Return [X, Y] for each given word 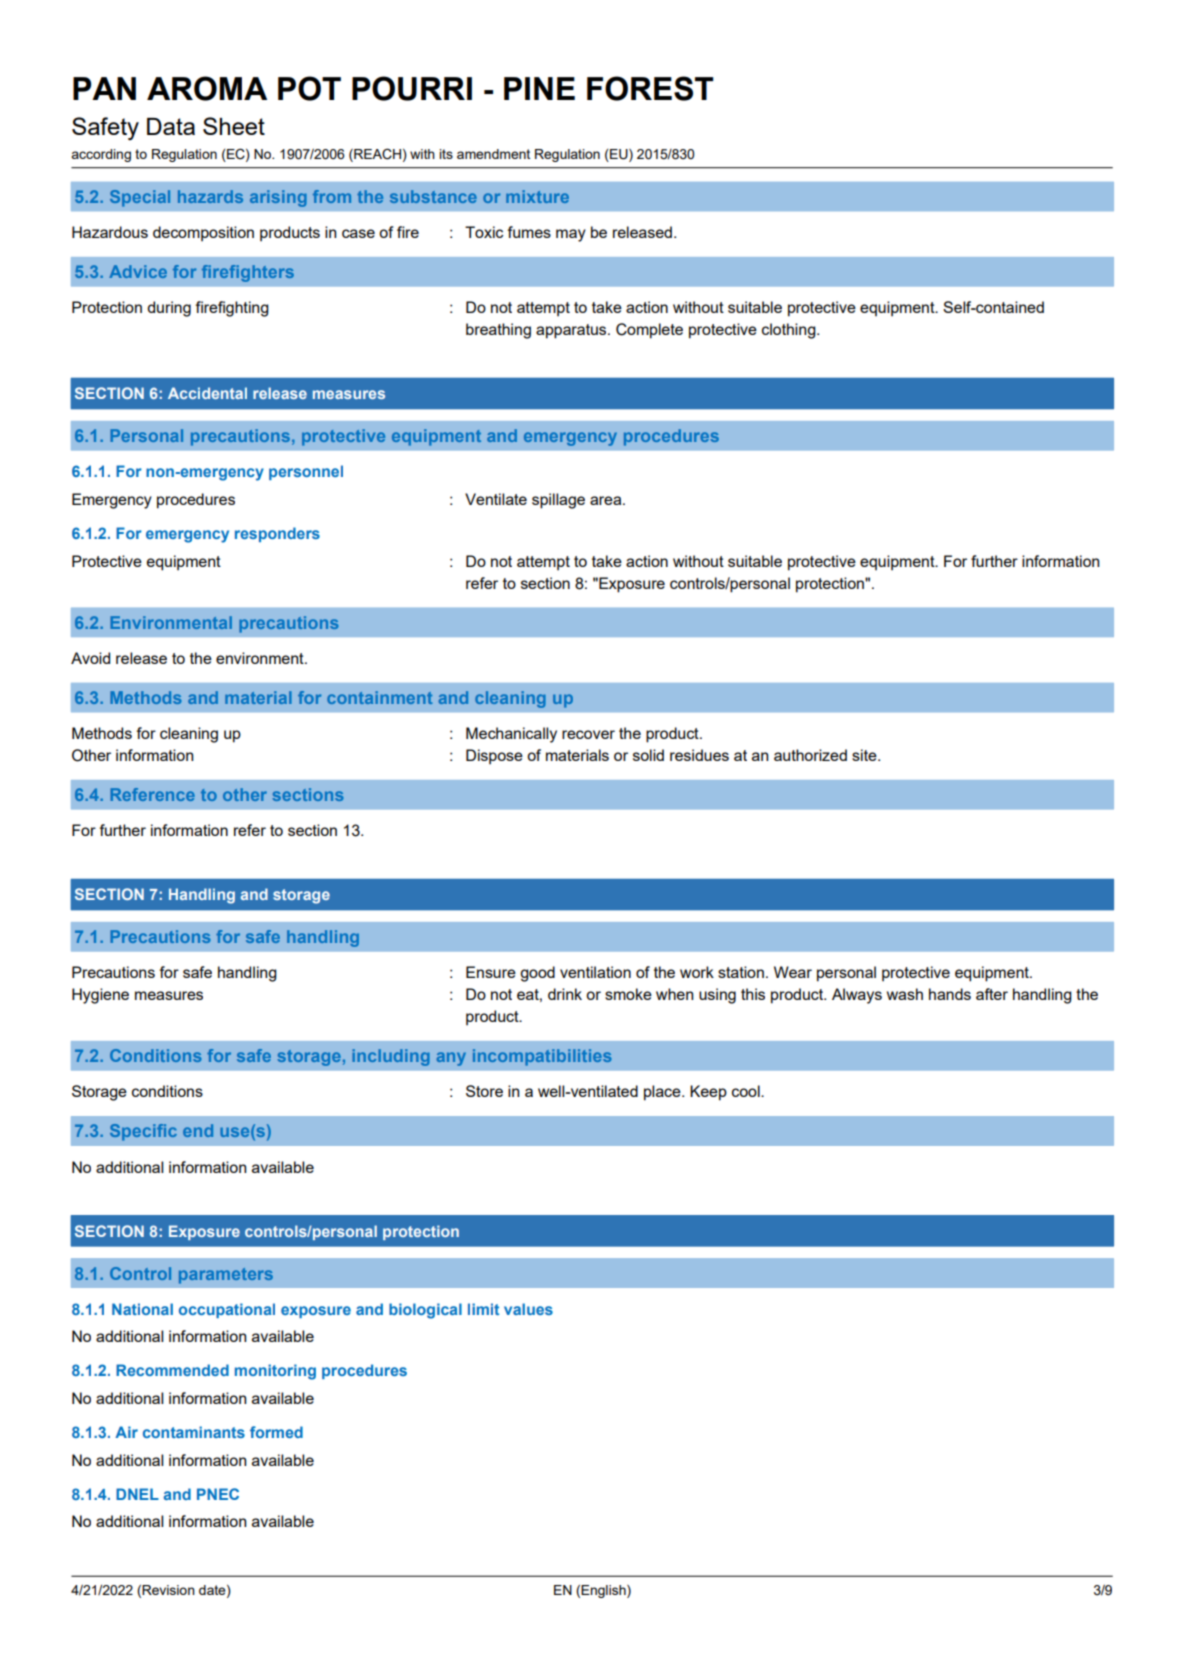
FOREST [650, 88]
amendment [493, 154]
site [865, 755]
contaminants [194, 1432]
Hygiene [100, 996]
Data [171, 126]
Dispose [494, 756]
